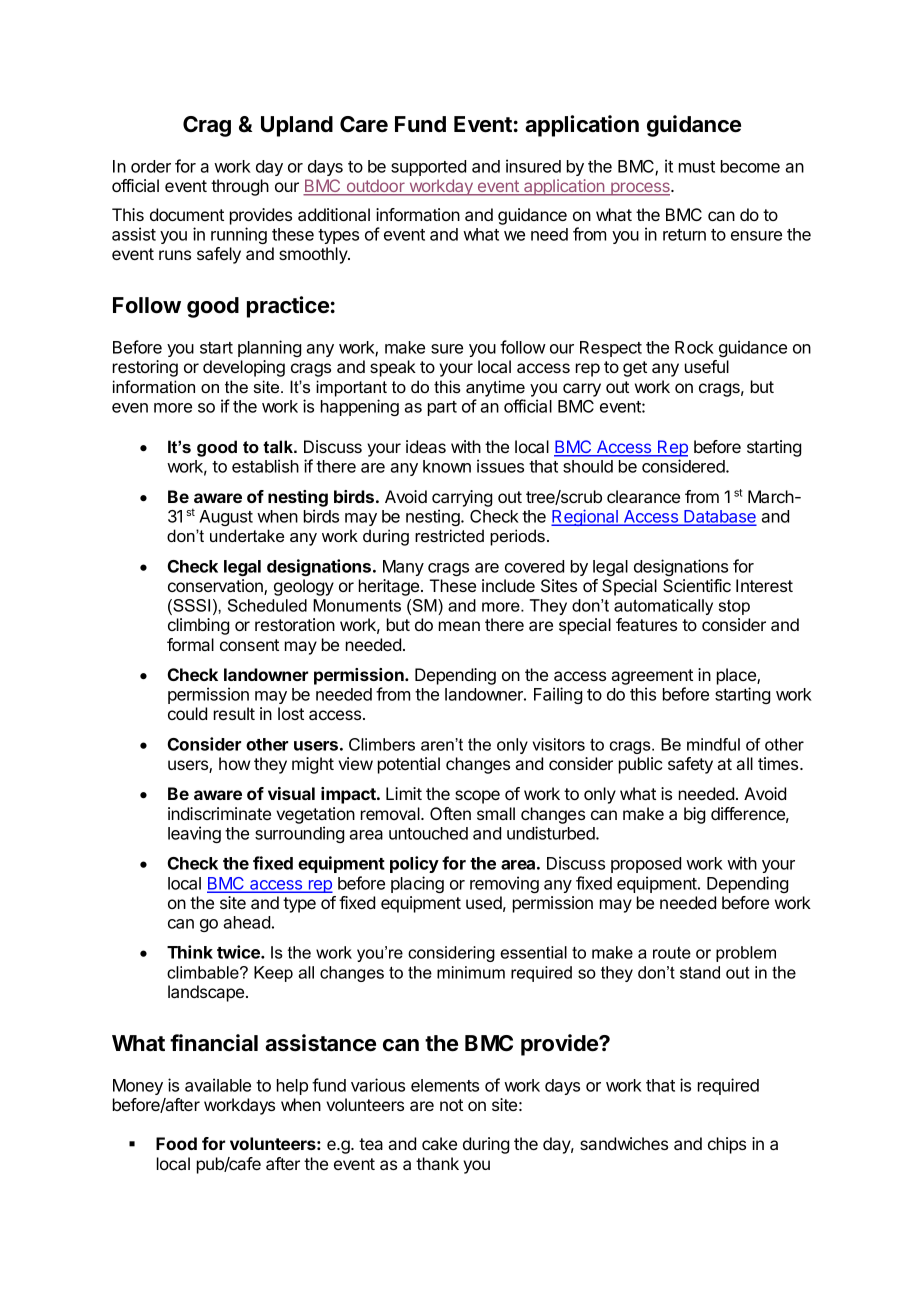 The height and width of the screenshot is (1308, 924). What do you see at coordinates (459, 626) in the screenshot?
I see `mean` at bounding box center [459, 626].
